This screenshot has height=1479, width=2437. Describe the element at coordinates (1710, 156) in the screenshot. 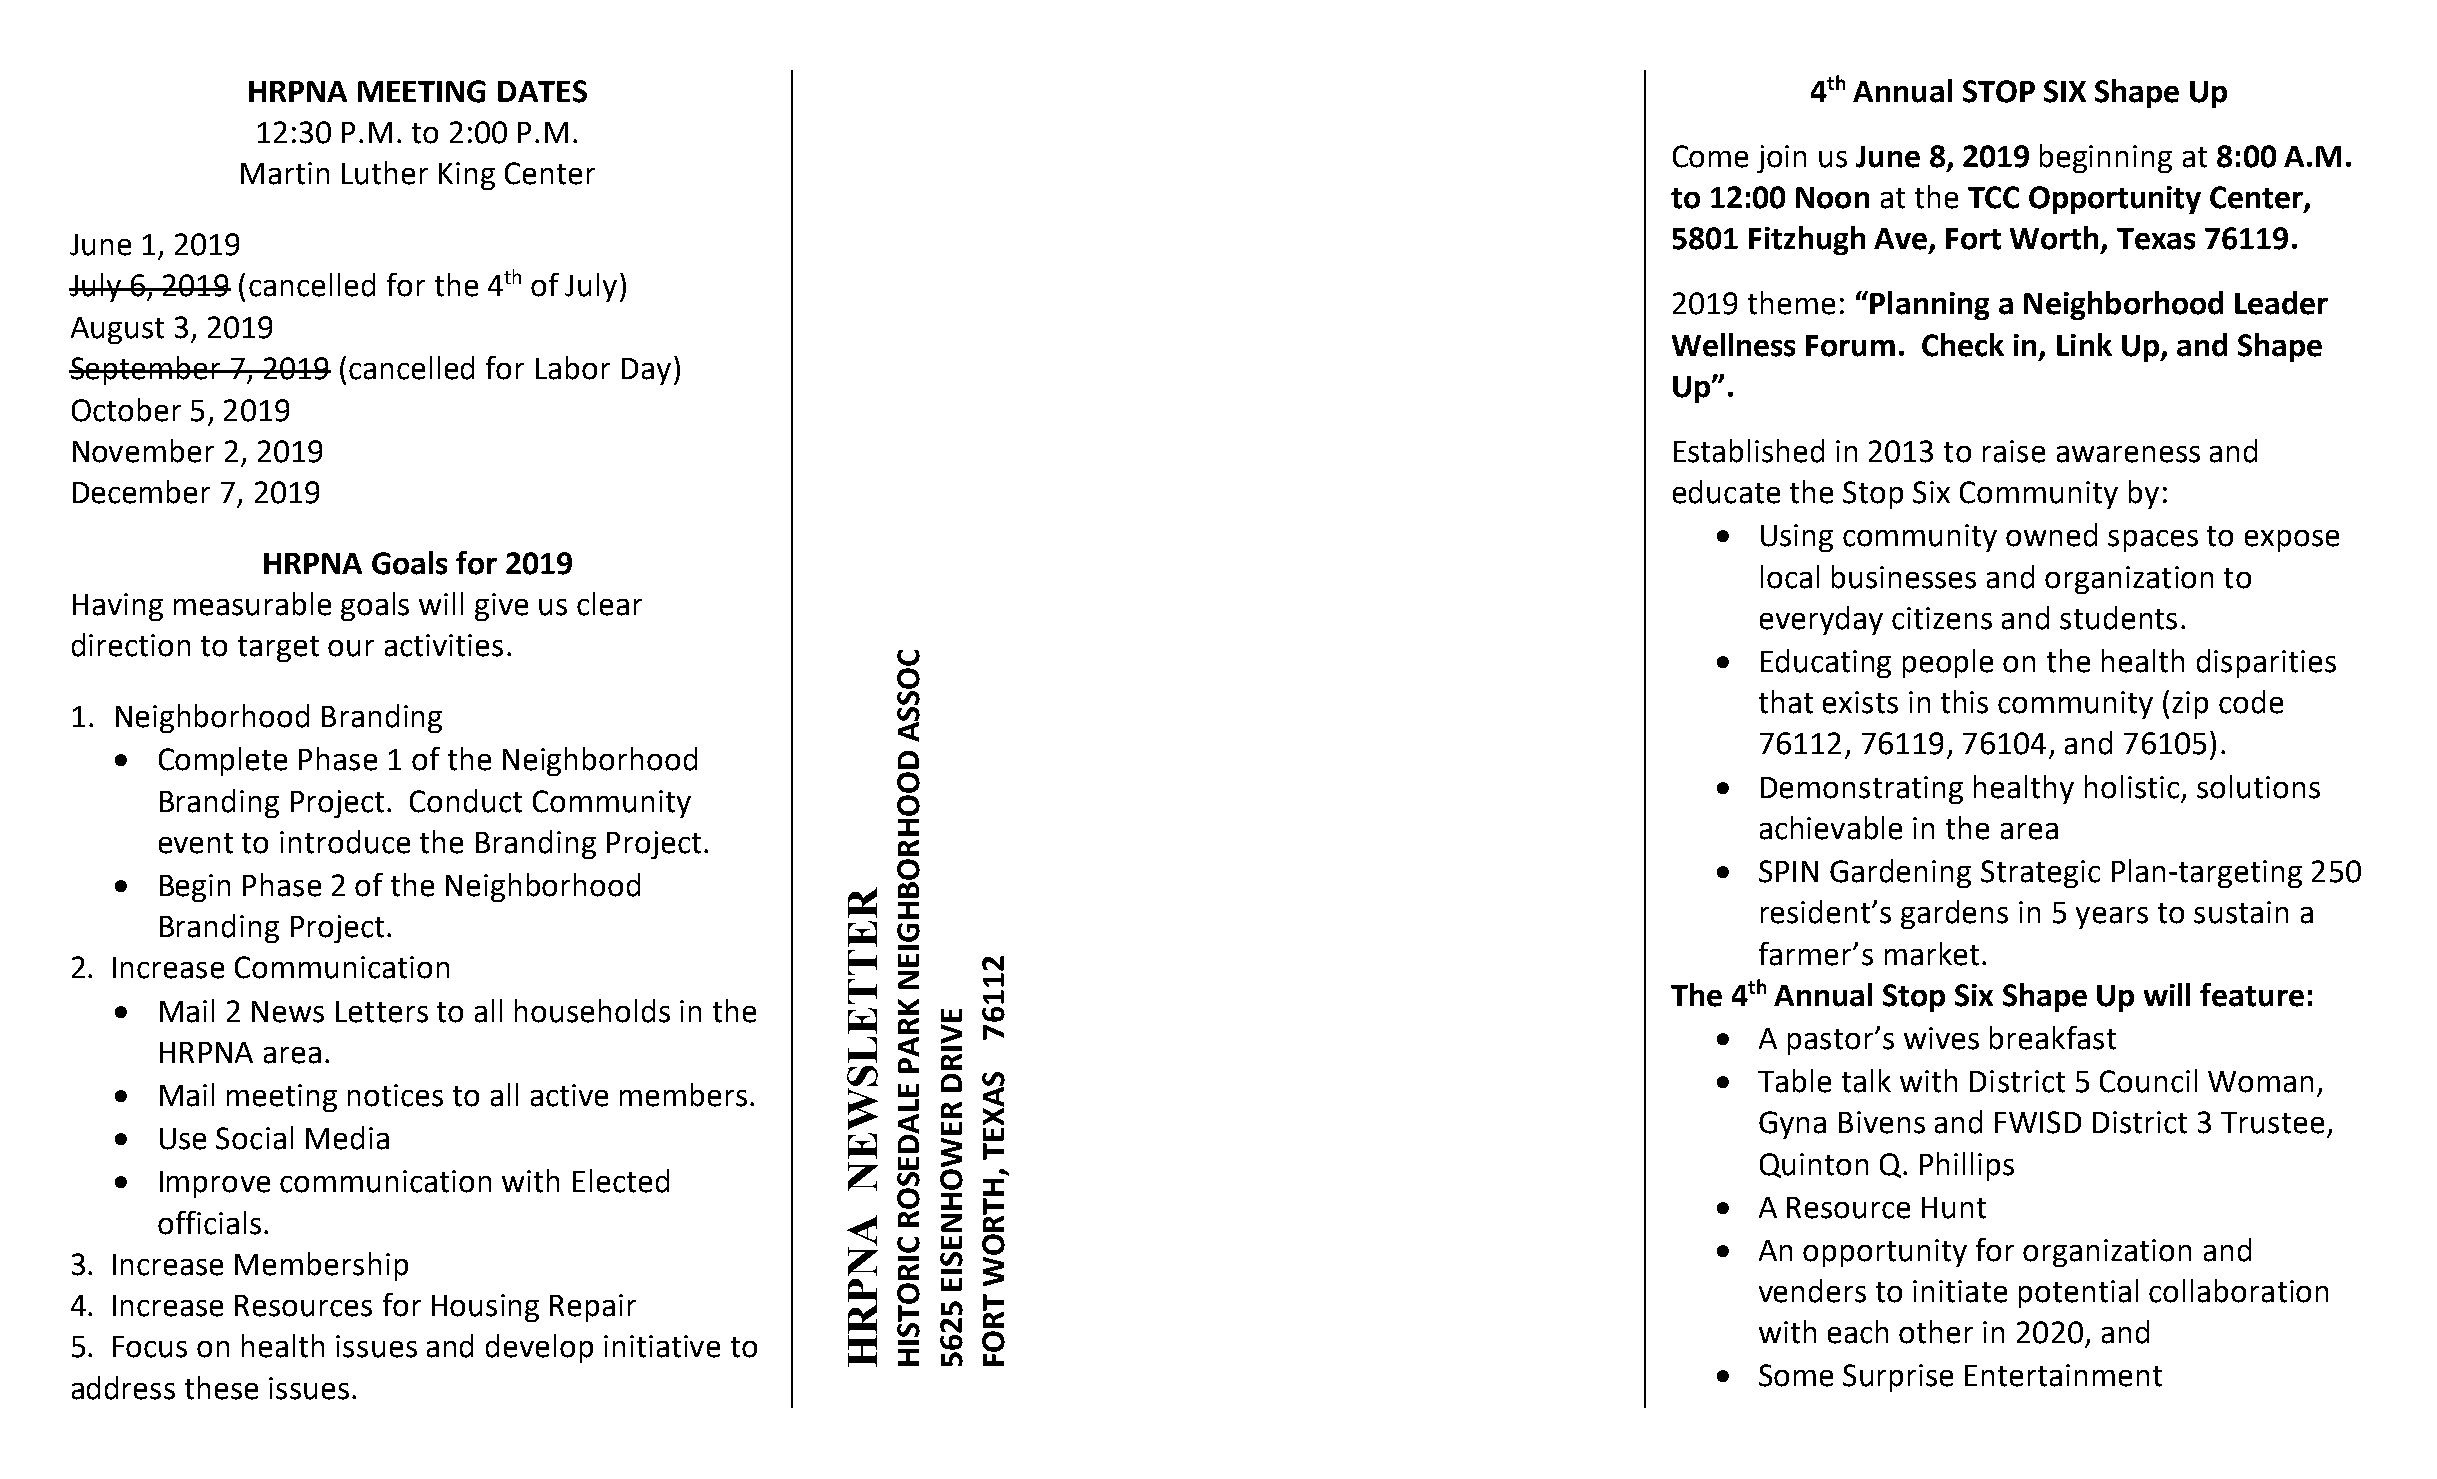

I see `Come` at that location.
